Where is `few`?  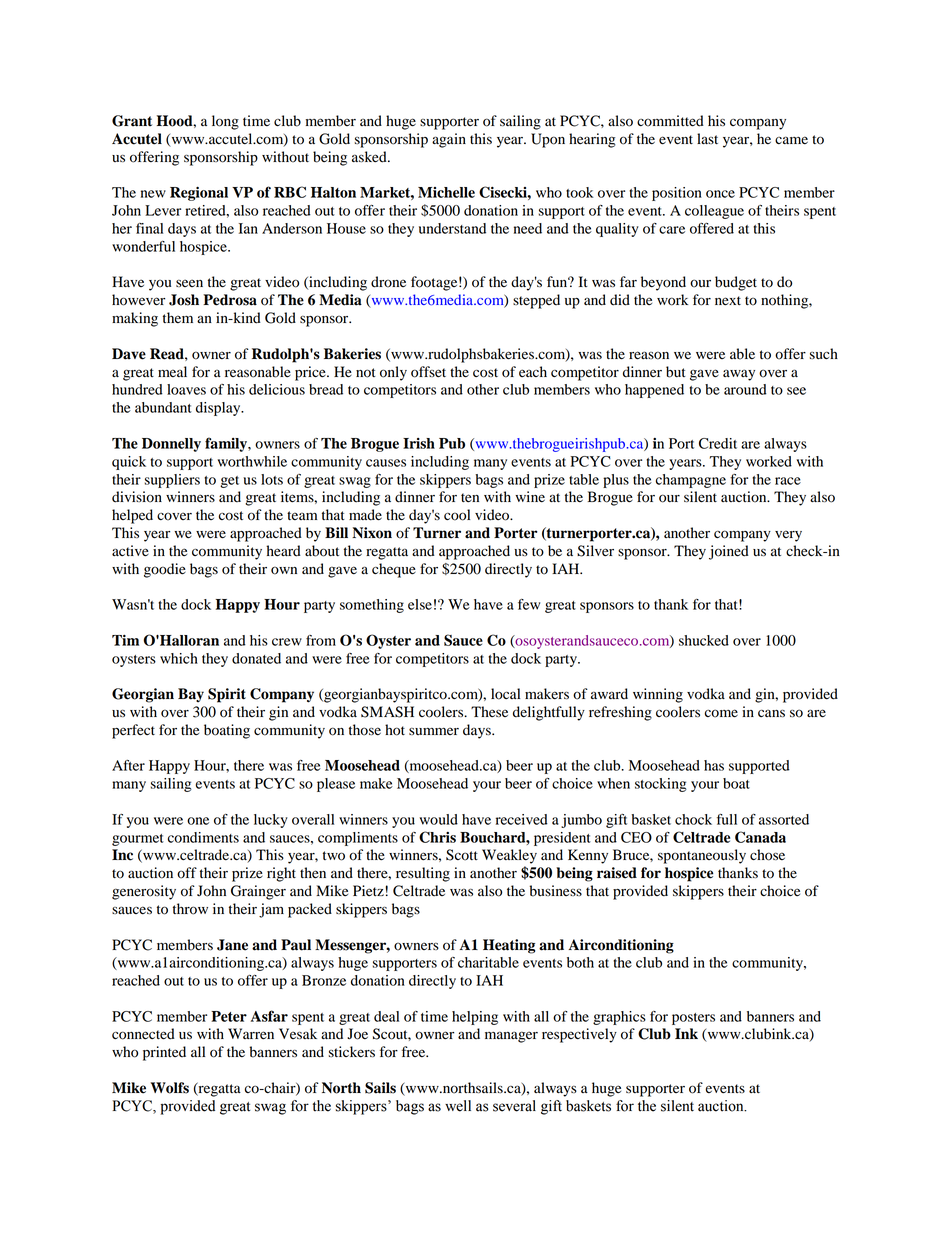 few is located at coordinates (529, 604).
